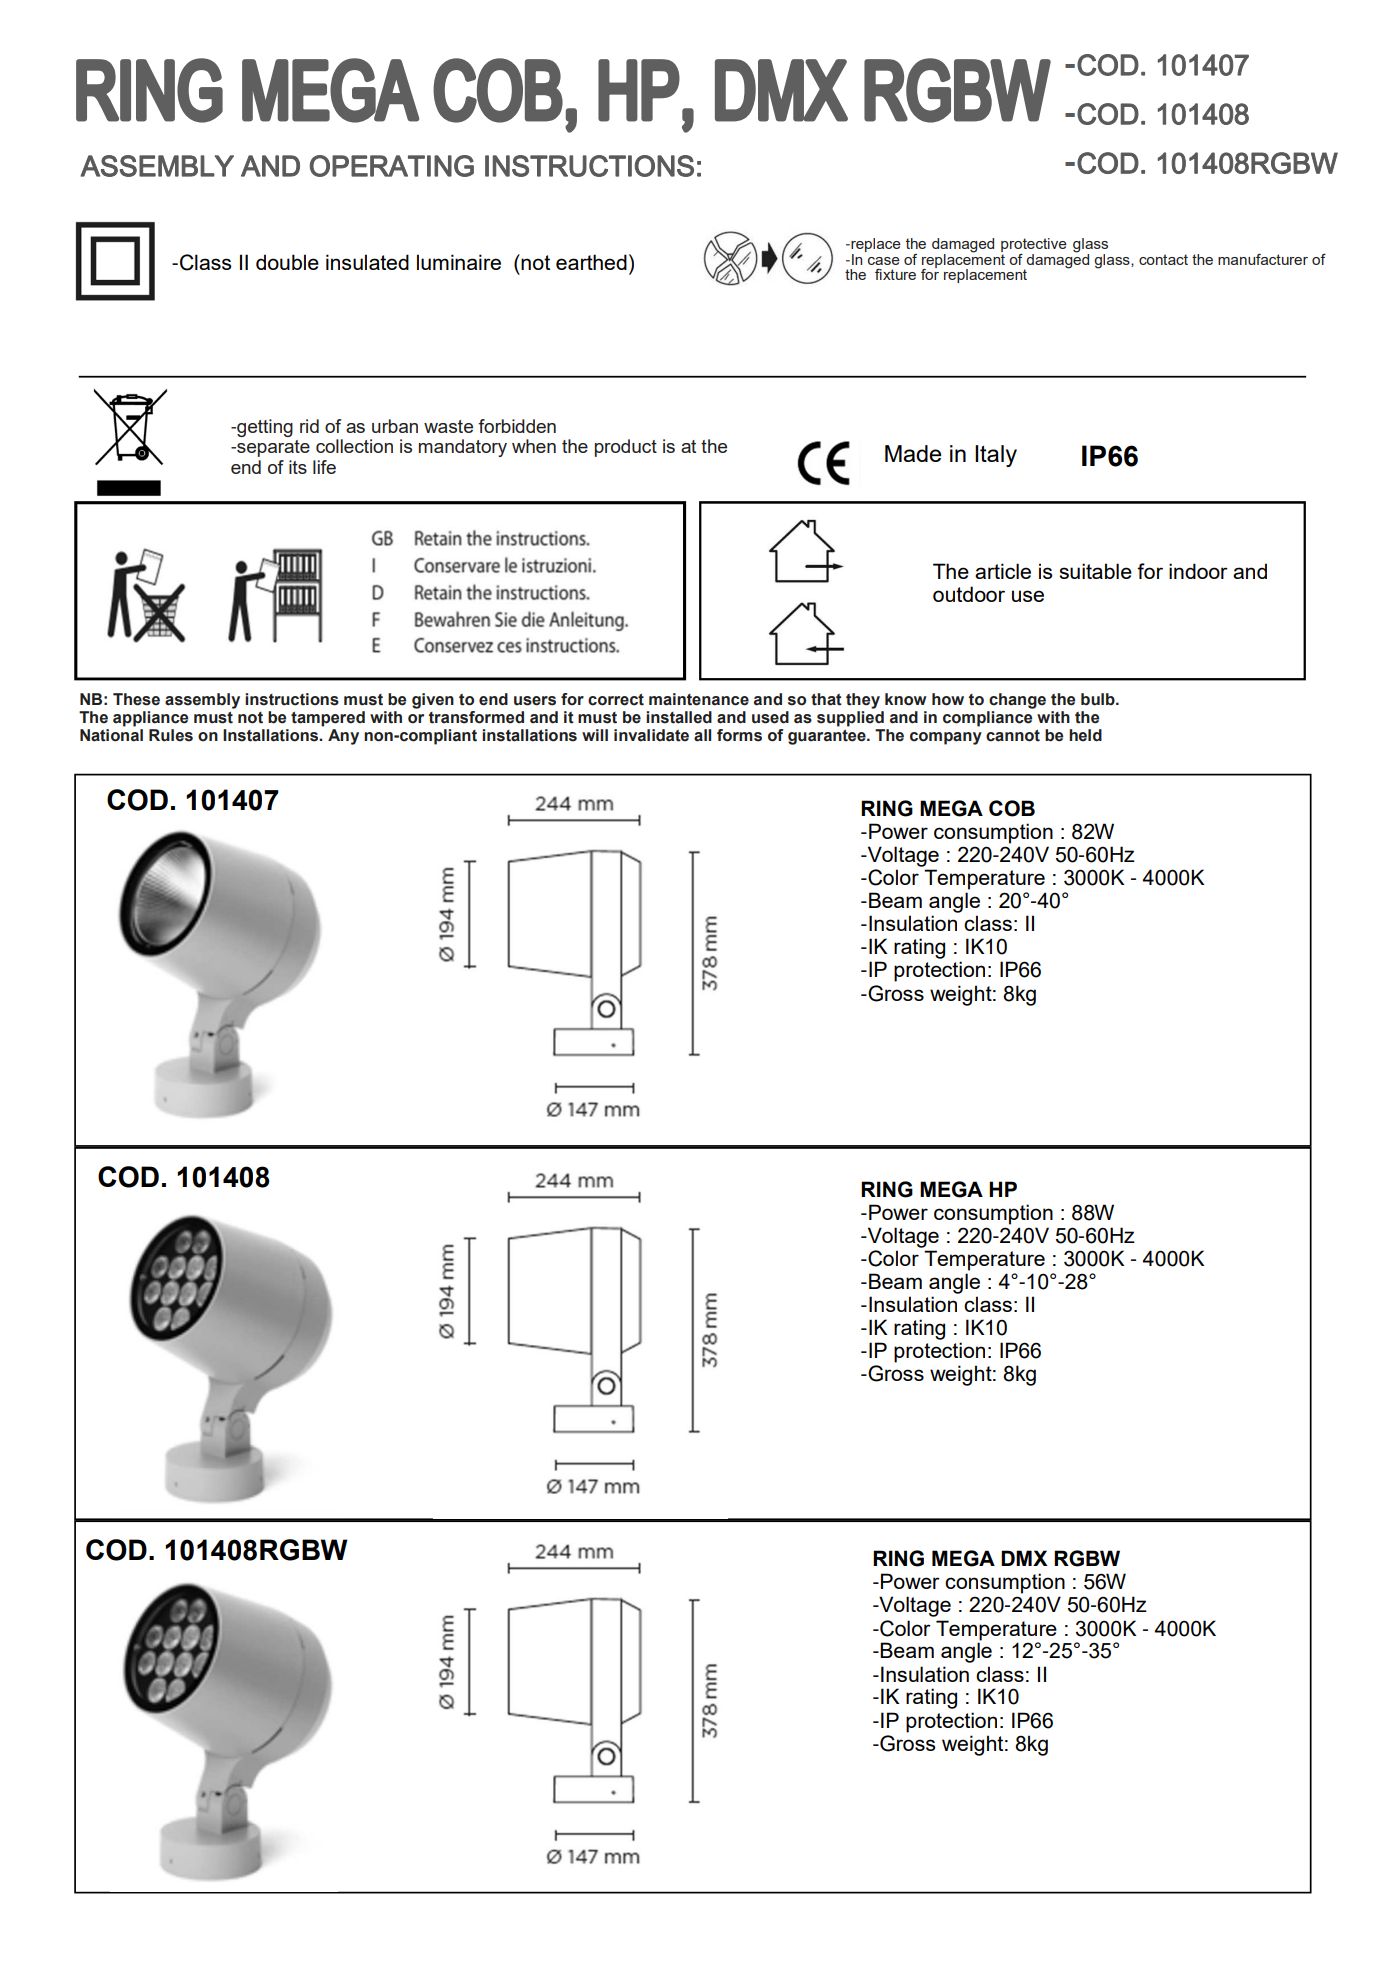 This screenshot has height=1980, width=1400. Describe the element at coordinates (287, 262) in the screenshot. I see `double` at that location.
